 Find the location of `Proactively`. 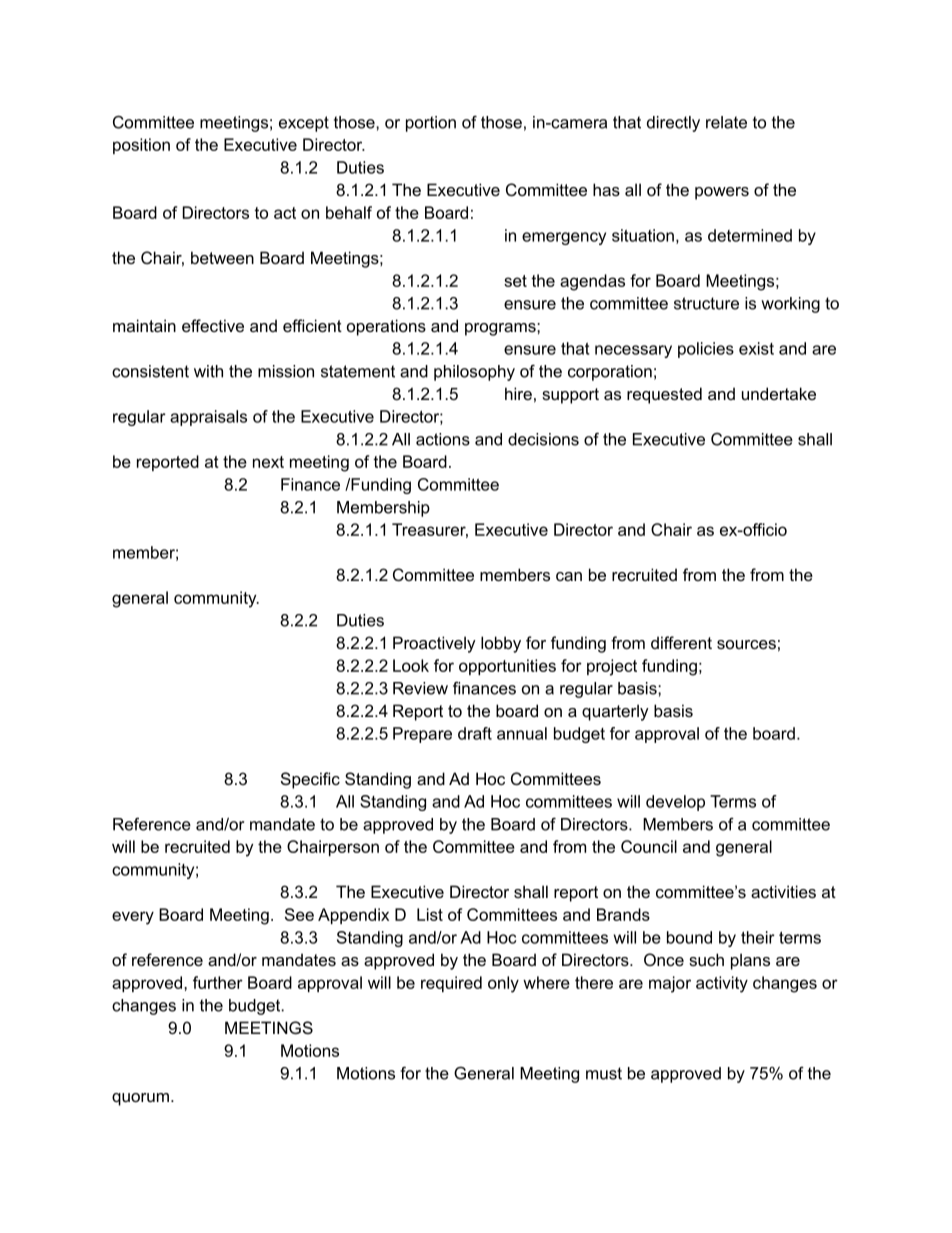

Proactively is located at coordinates (434, 644).
